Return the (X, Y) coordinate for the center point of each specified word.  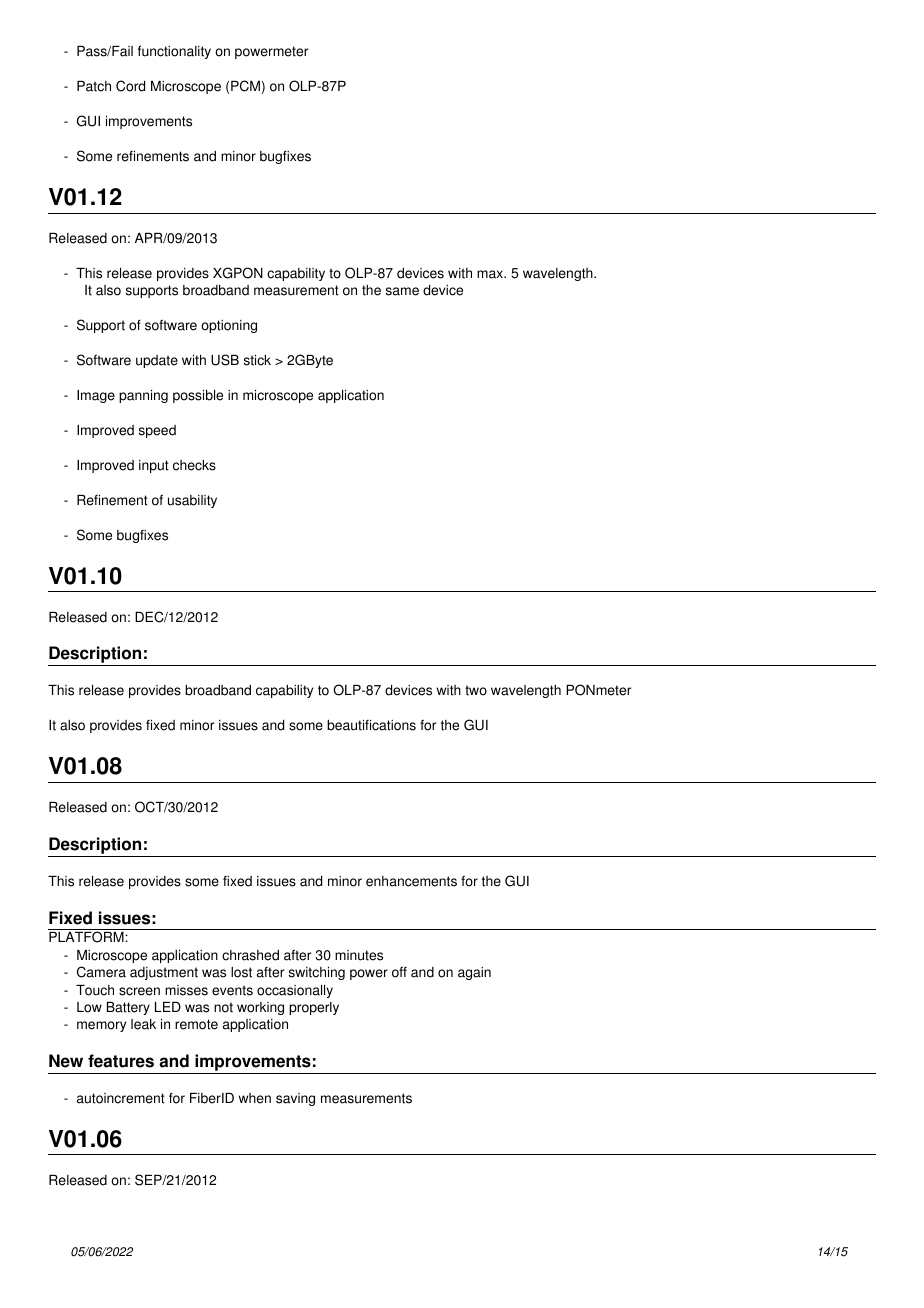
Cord (130, 86)
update (157, 361)
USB (225, 360)
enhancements (411, 881)
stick (257, 360)
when (255, 1098)
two (476, 690)
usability (192, 501)
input (154, 466)
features (121, 1061)
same (402, 291)
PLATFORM (87, 937)
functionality (174, 52)
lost (241, 972)
